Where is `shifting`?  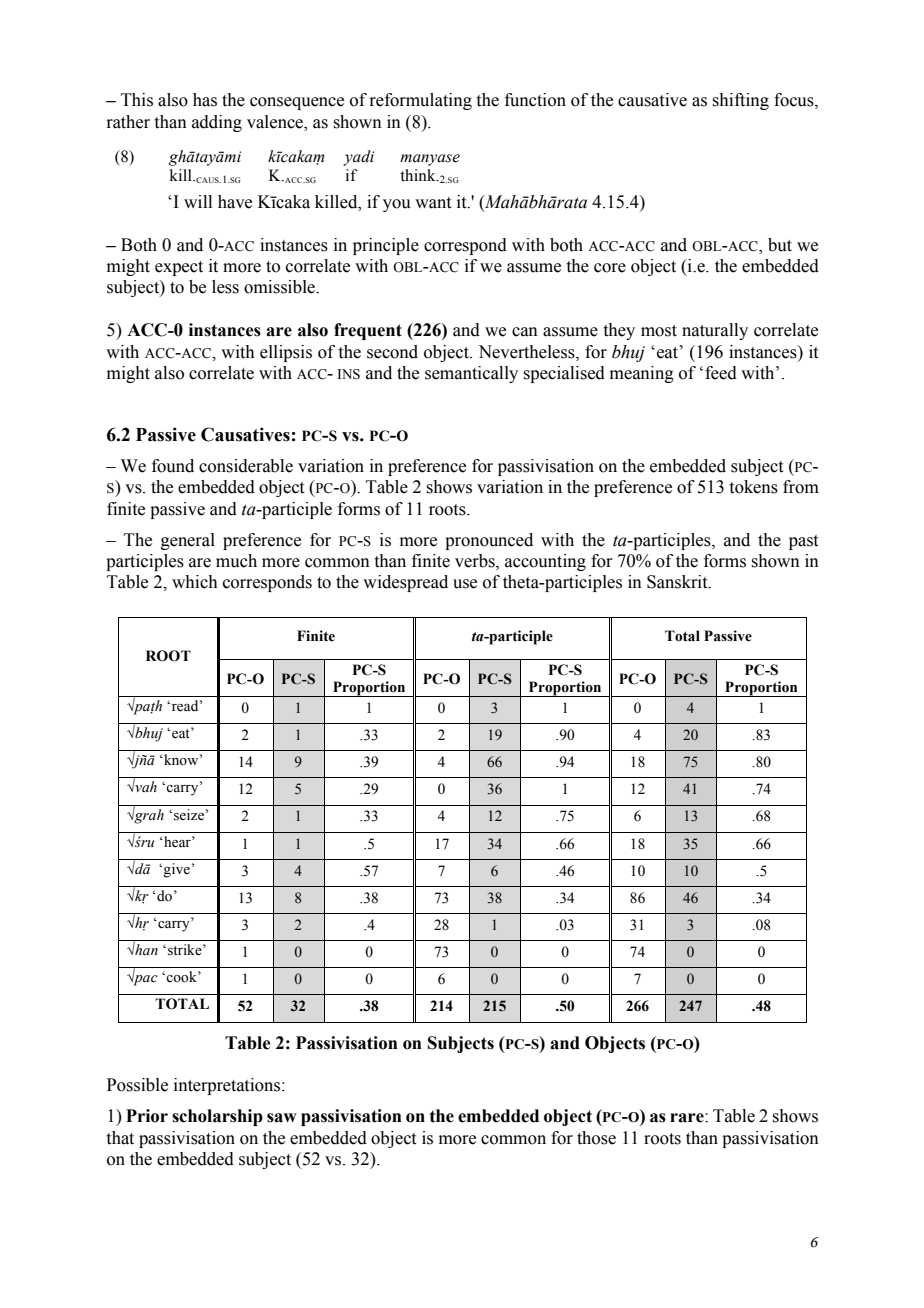
shifting is located at coordinates (740, 101).
